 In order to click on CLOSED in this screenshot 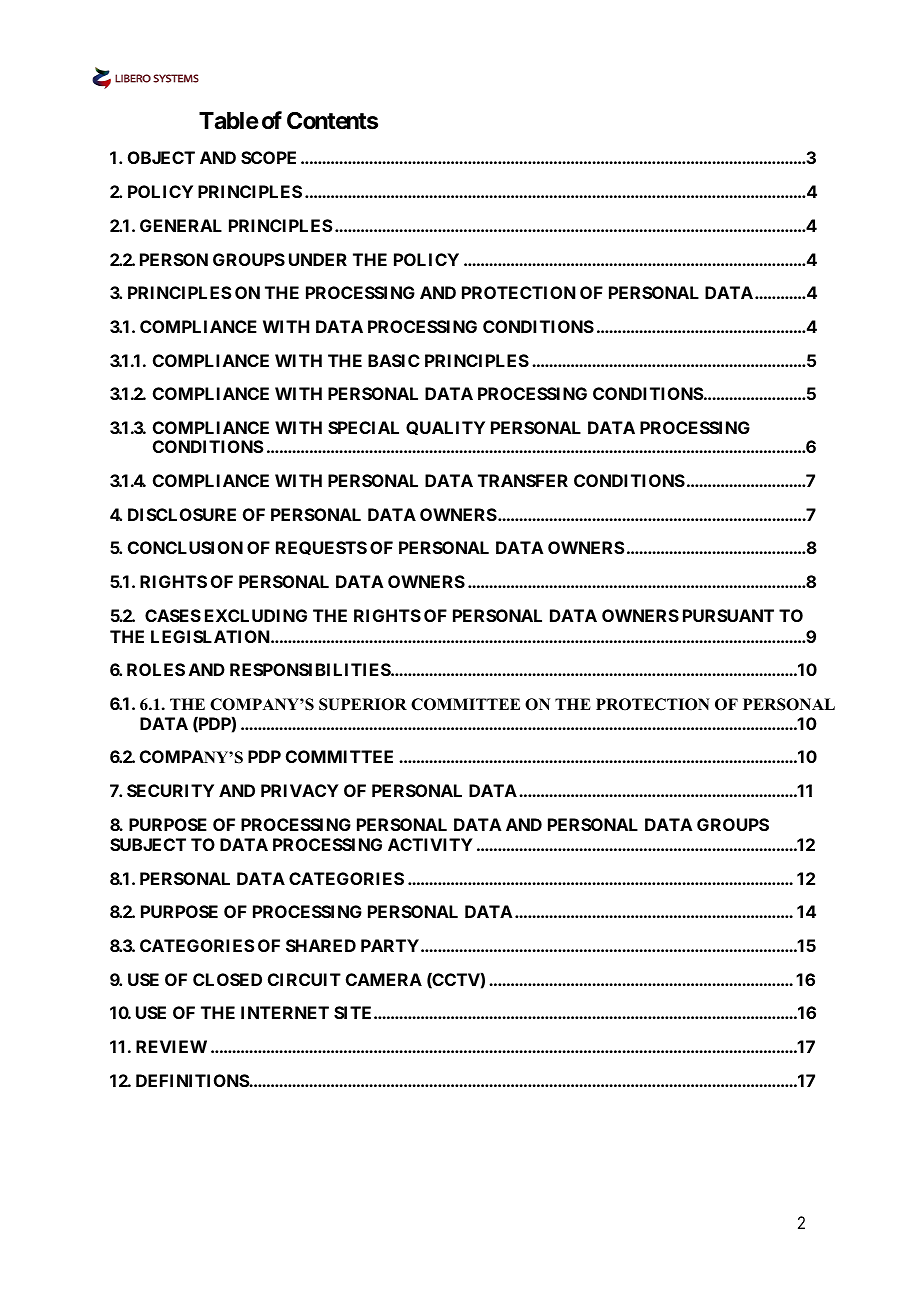, I will do `click(227, 979)`.
